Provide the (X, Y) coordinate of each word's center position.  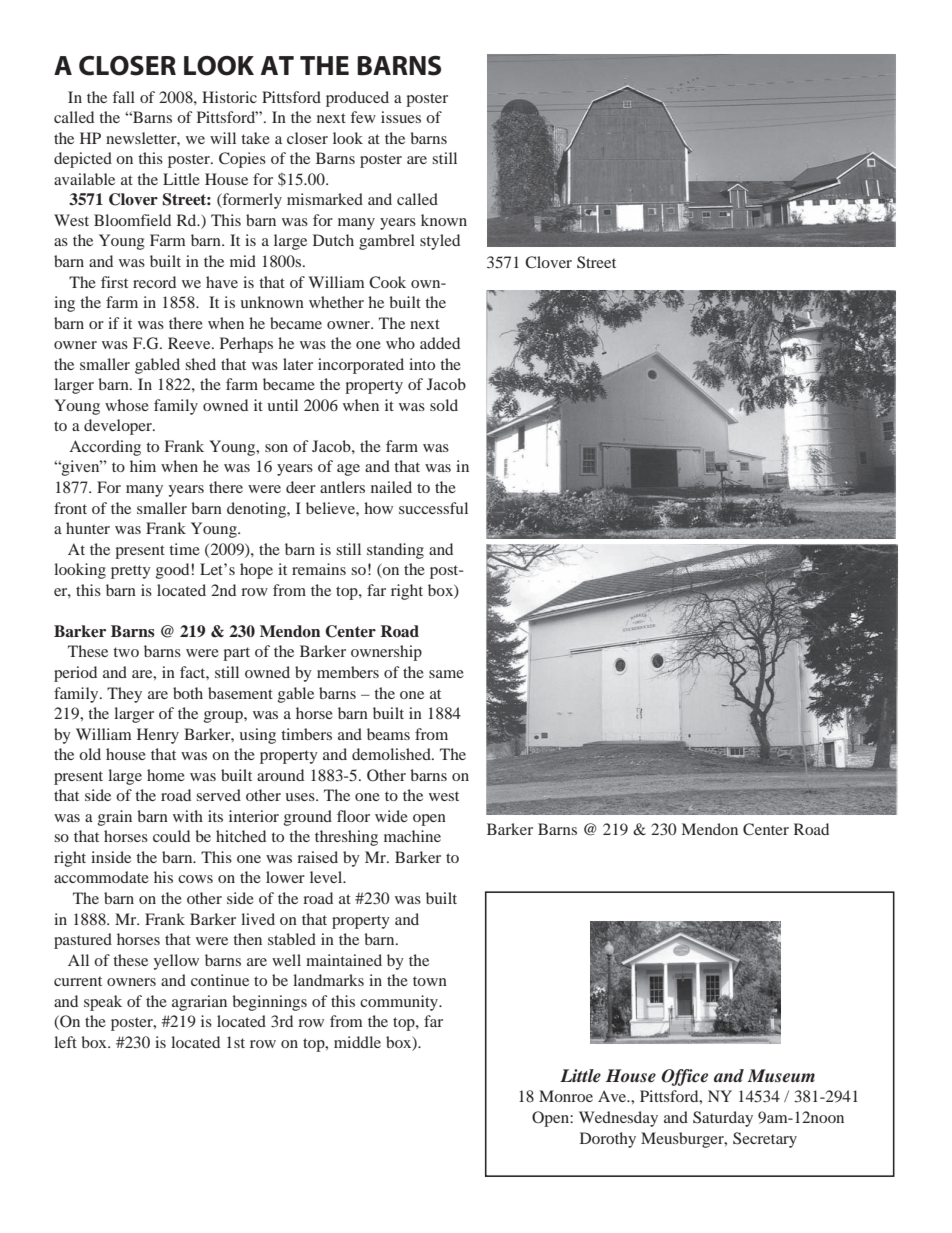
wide (391, 816)
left (65, 1042)
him (143, 466)
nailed (391, 487)
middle (357, 1042)
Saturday (723, 1119)
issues (401, 117)
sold (444, 405)
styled (440, 242)
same (446, 674)
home (166, 775)
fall (124, 97)
